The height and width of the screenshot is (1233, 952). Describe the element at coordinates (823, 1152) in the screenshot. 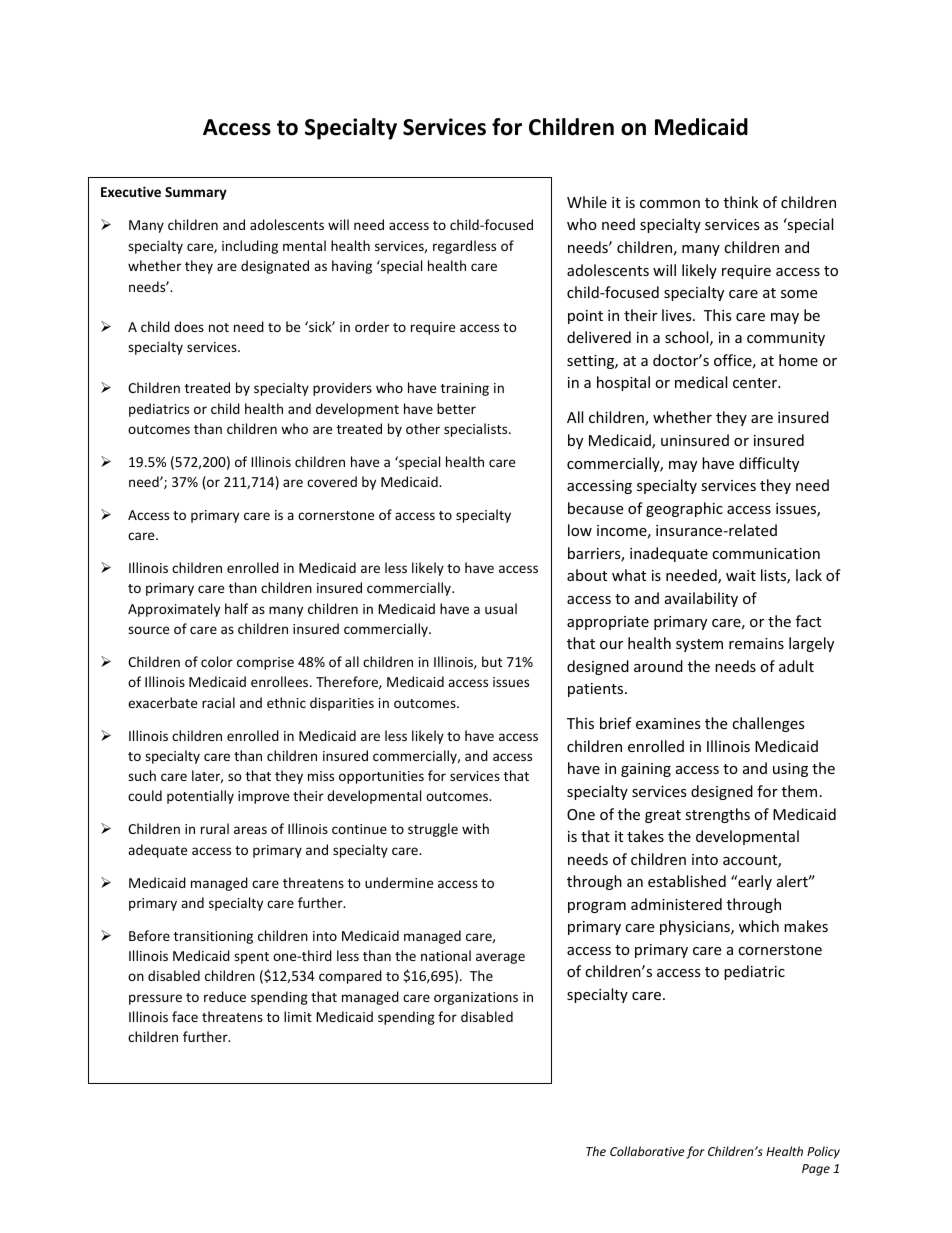

I see `Policy` at that location.
